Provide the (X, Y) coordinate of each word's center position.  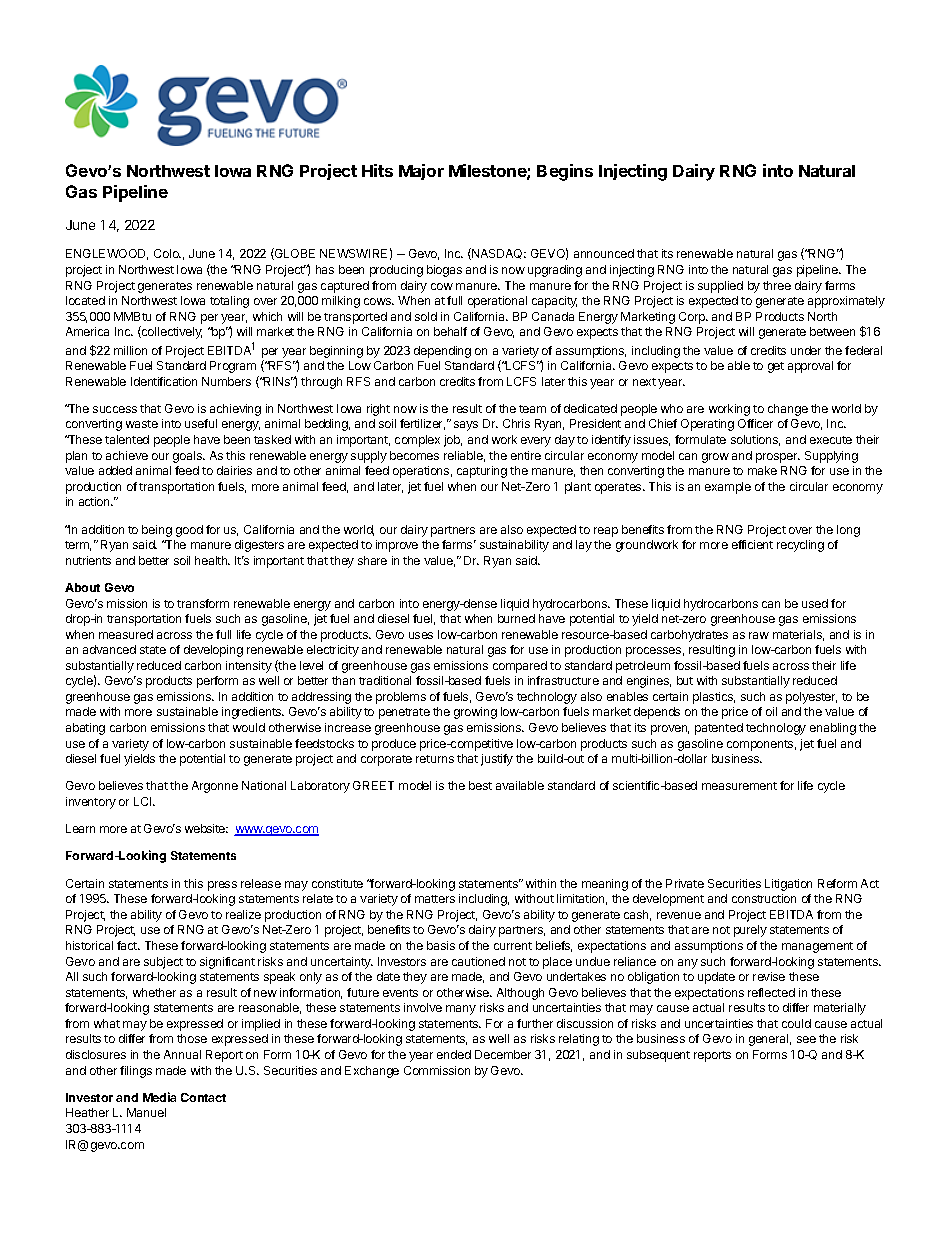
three (777, 285)
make (762, 470)
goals (188, 457)
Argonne (215, 787)
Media (159, 1097)
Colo (167, 253)
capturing (482, 472)
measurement (739, 786)
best (480, 785)
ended (454, 1054)
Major (421, 172)
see (806, 1039)
